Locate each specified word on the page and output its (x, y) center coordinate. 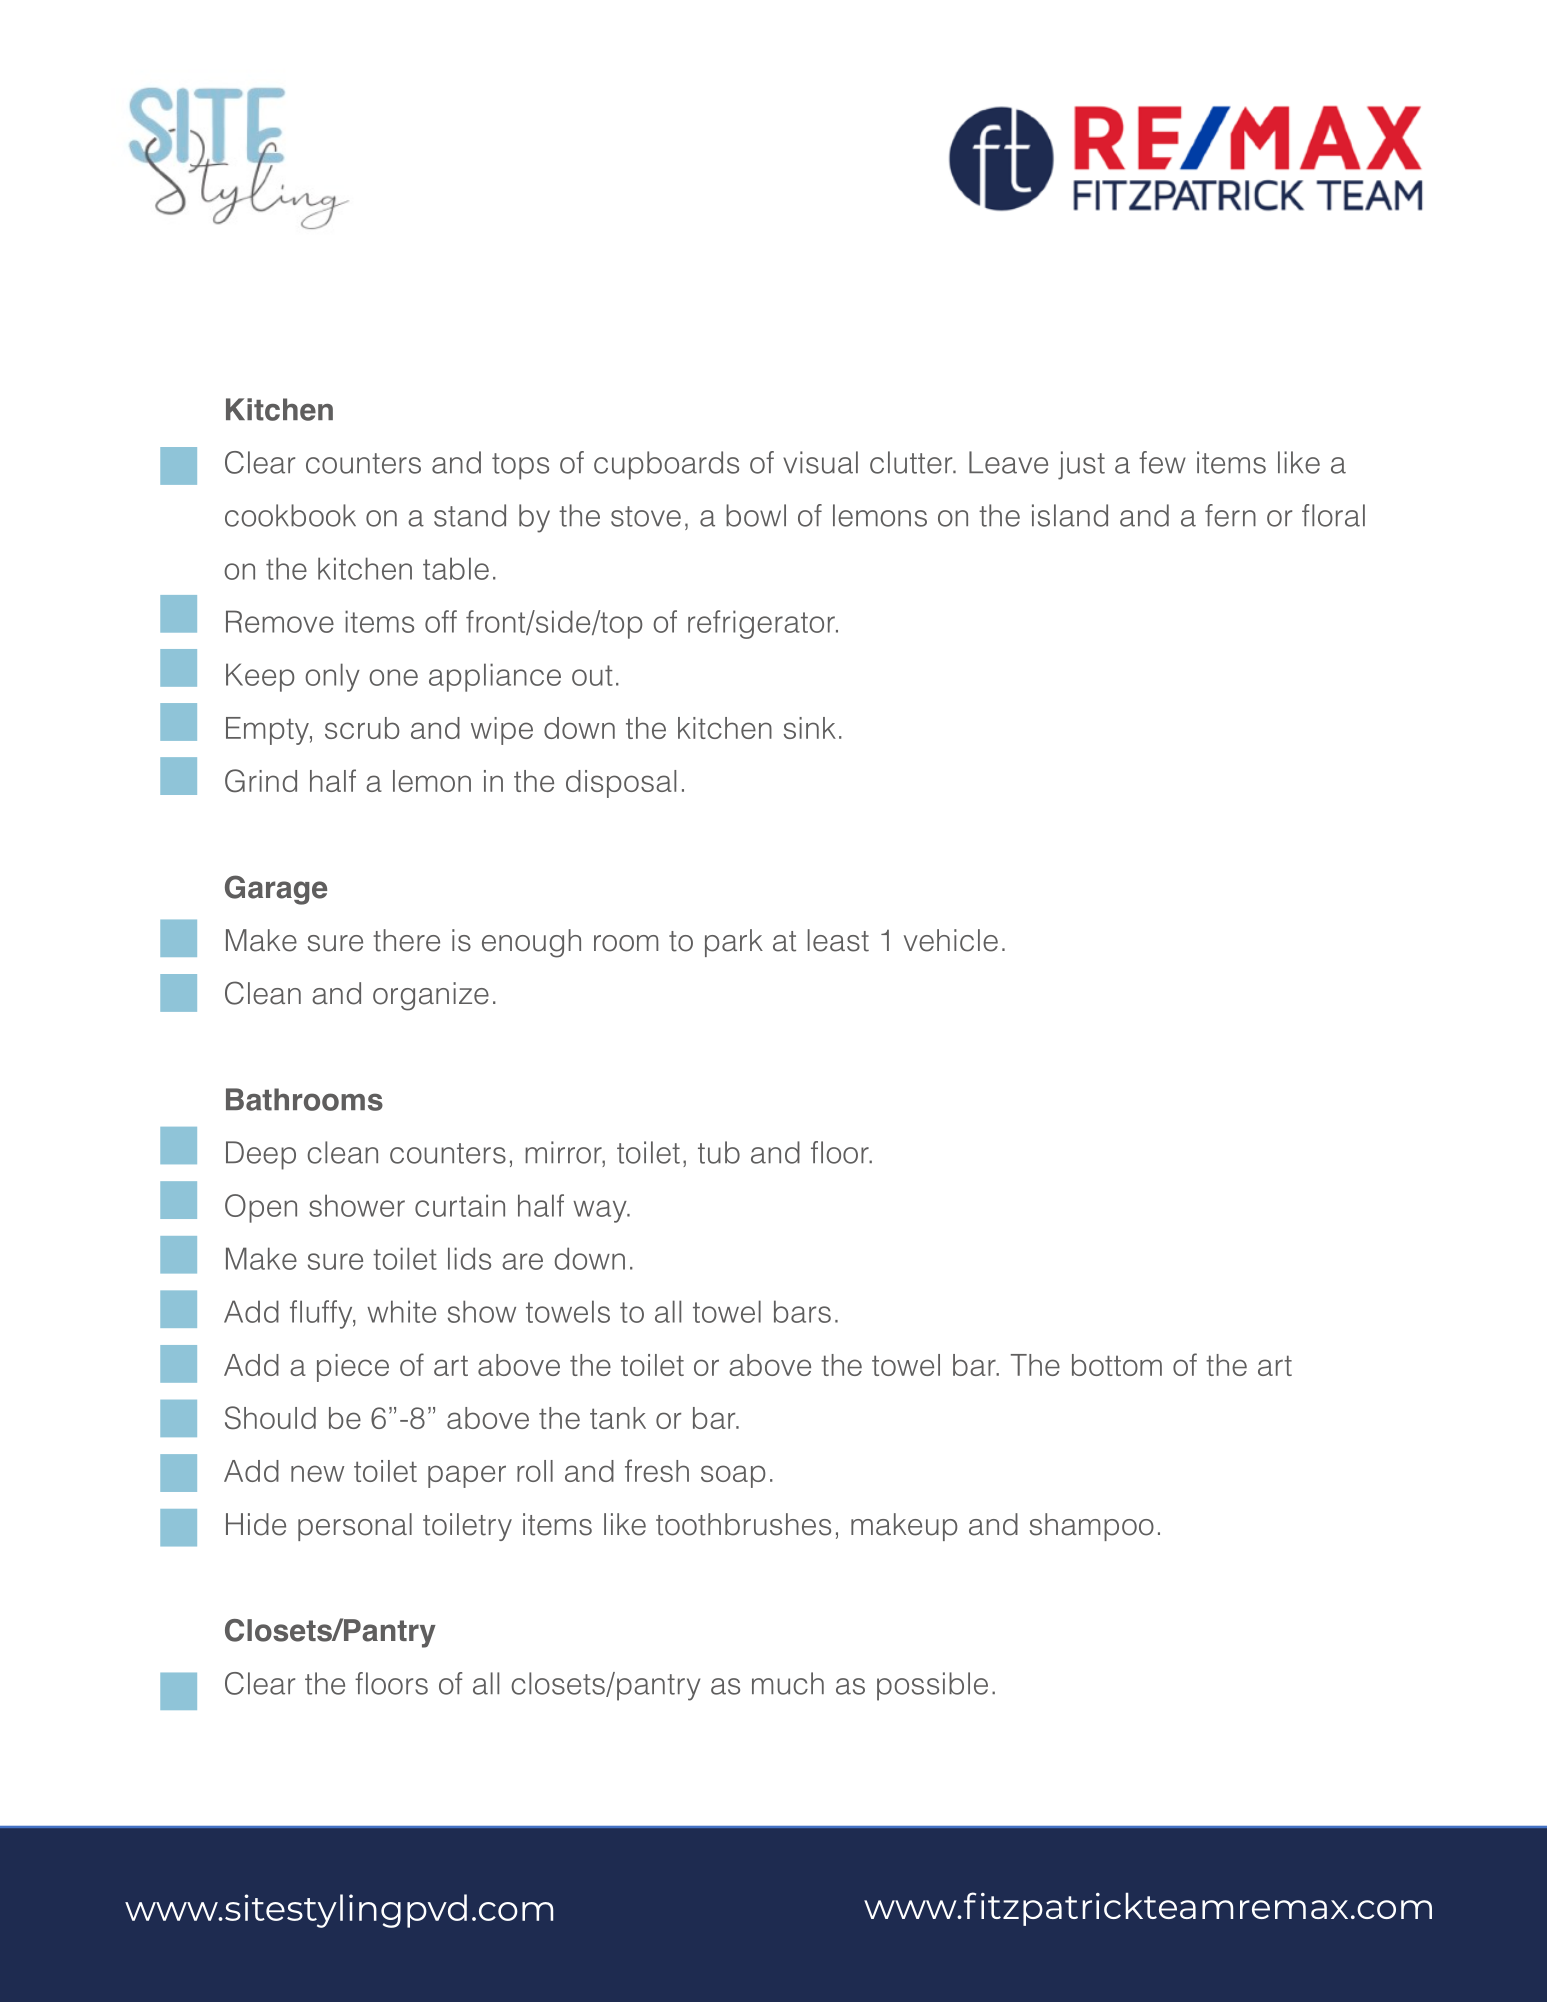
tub (719, 1152)
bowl (756, 515)
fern (1230, 515)
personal (355, 1527)
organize (431, 996)
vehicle (951, 940)
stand (470, 515)
